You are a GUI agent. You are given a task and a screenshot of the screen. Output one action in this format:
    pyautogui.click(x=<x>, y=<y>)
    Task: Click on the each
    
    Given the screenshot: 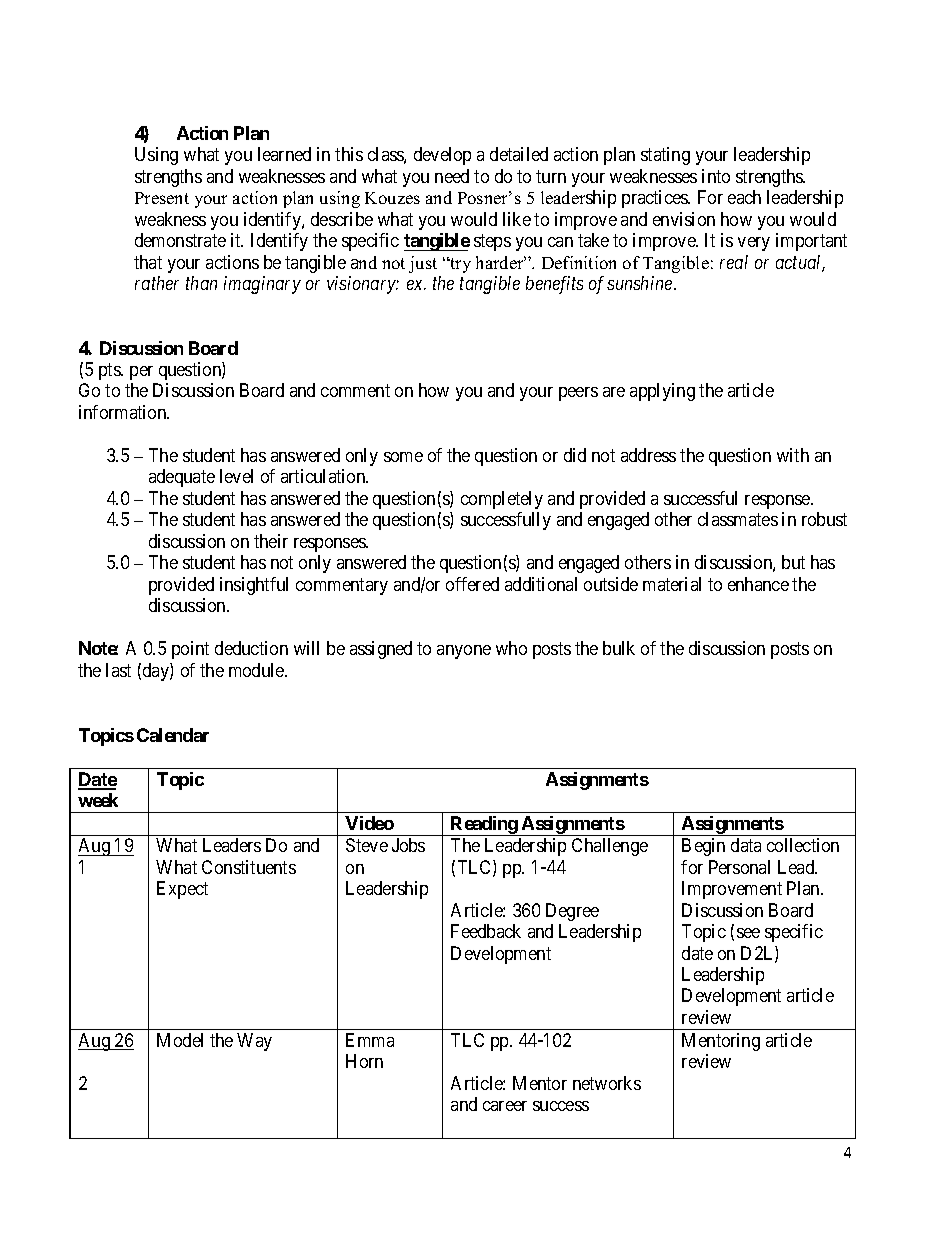 What is the action you would take?
    pyautogui.click(x=744, y=197)
